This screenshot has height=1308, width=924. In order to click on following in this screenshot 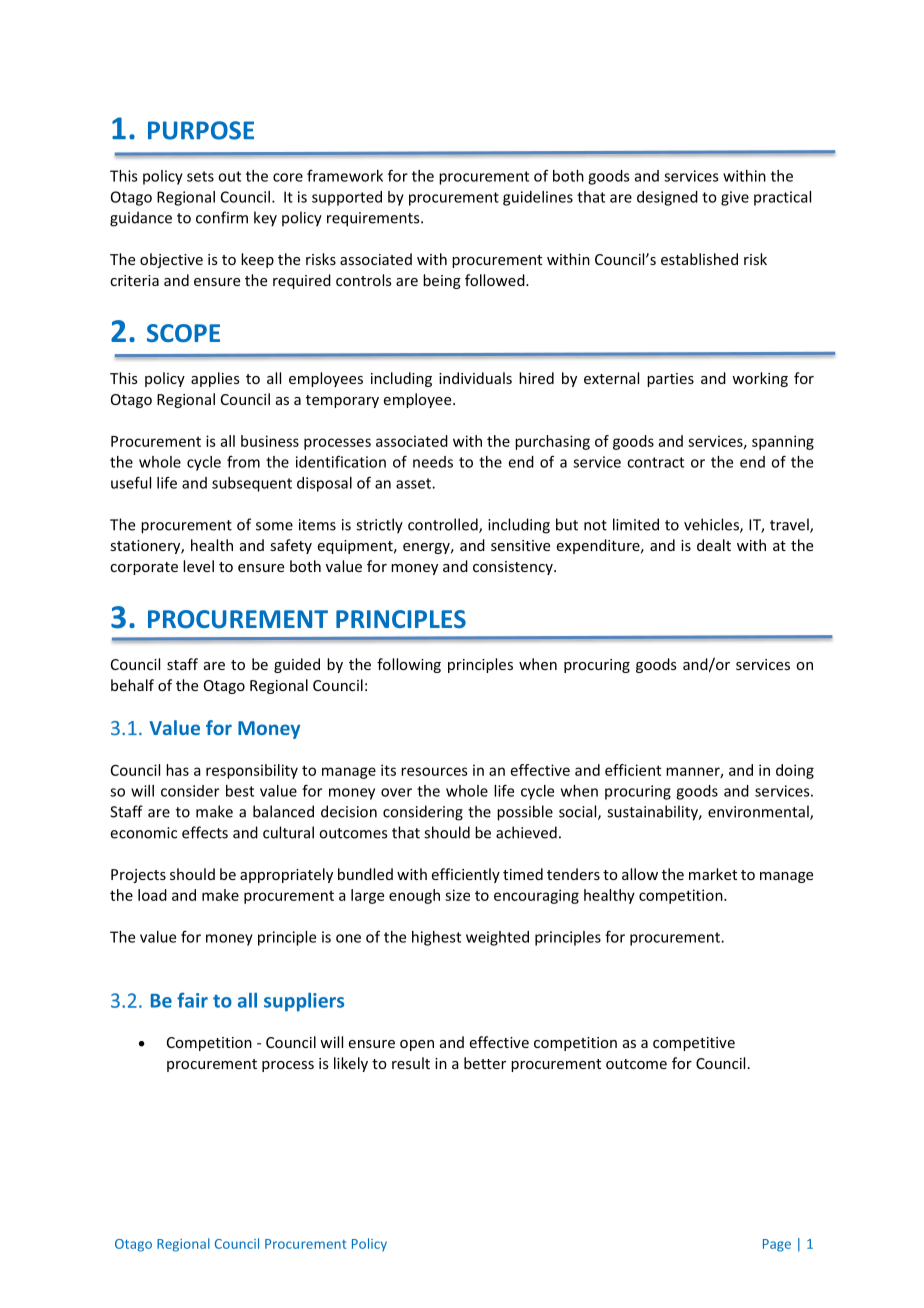, I will do `click(409, 665)`.
